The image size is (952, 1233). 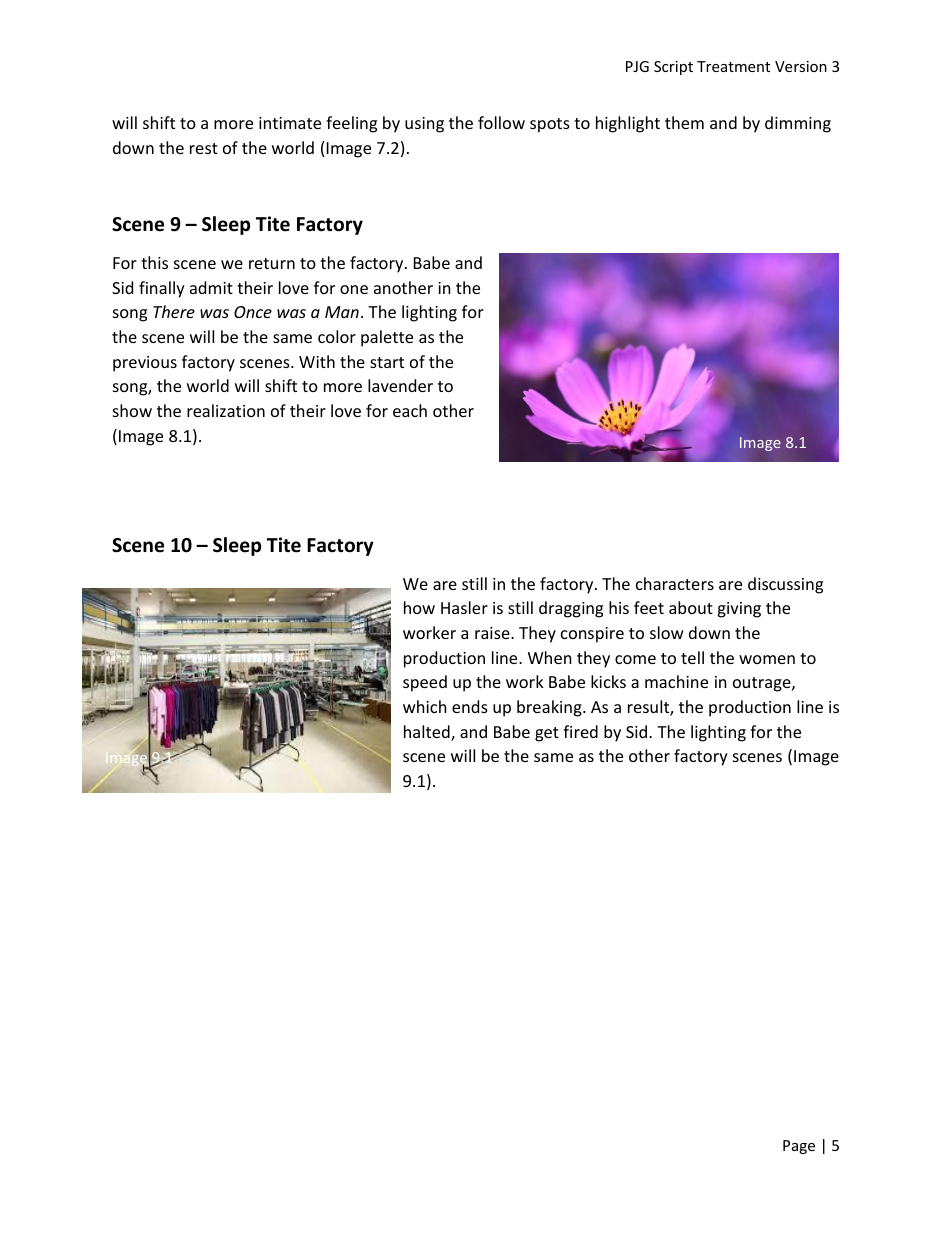 I want to click on raise, so click(x=493, y=633).
